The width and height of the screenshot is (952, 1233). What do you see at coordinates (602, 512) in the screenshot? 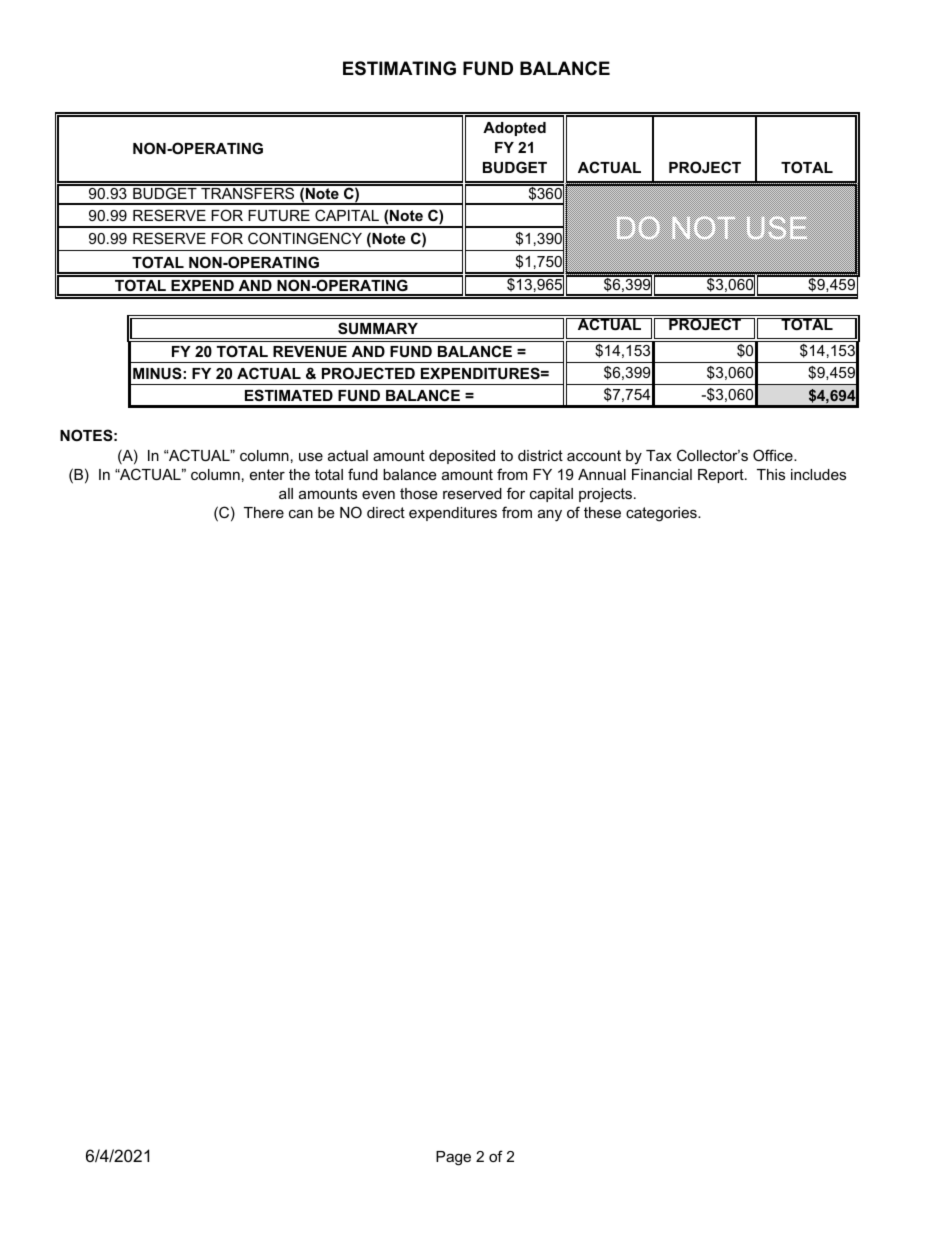
I see `these` at bounding box center [602, 512].
